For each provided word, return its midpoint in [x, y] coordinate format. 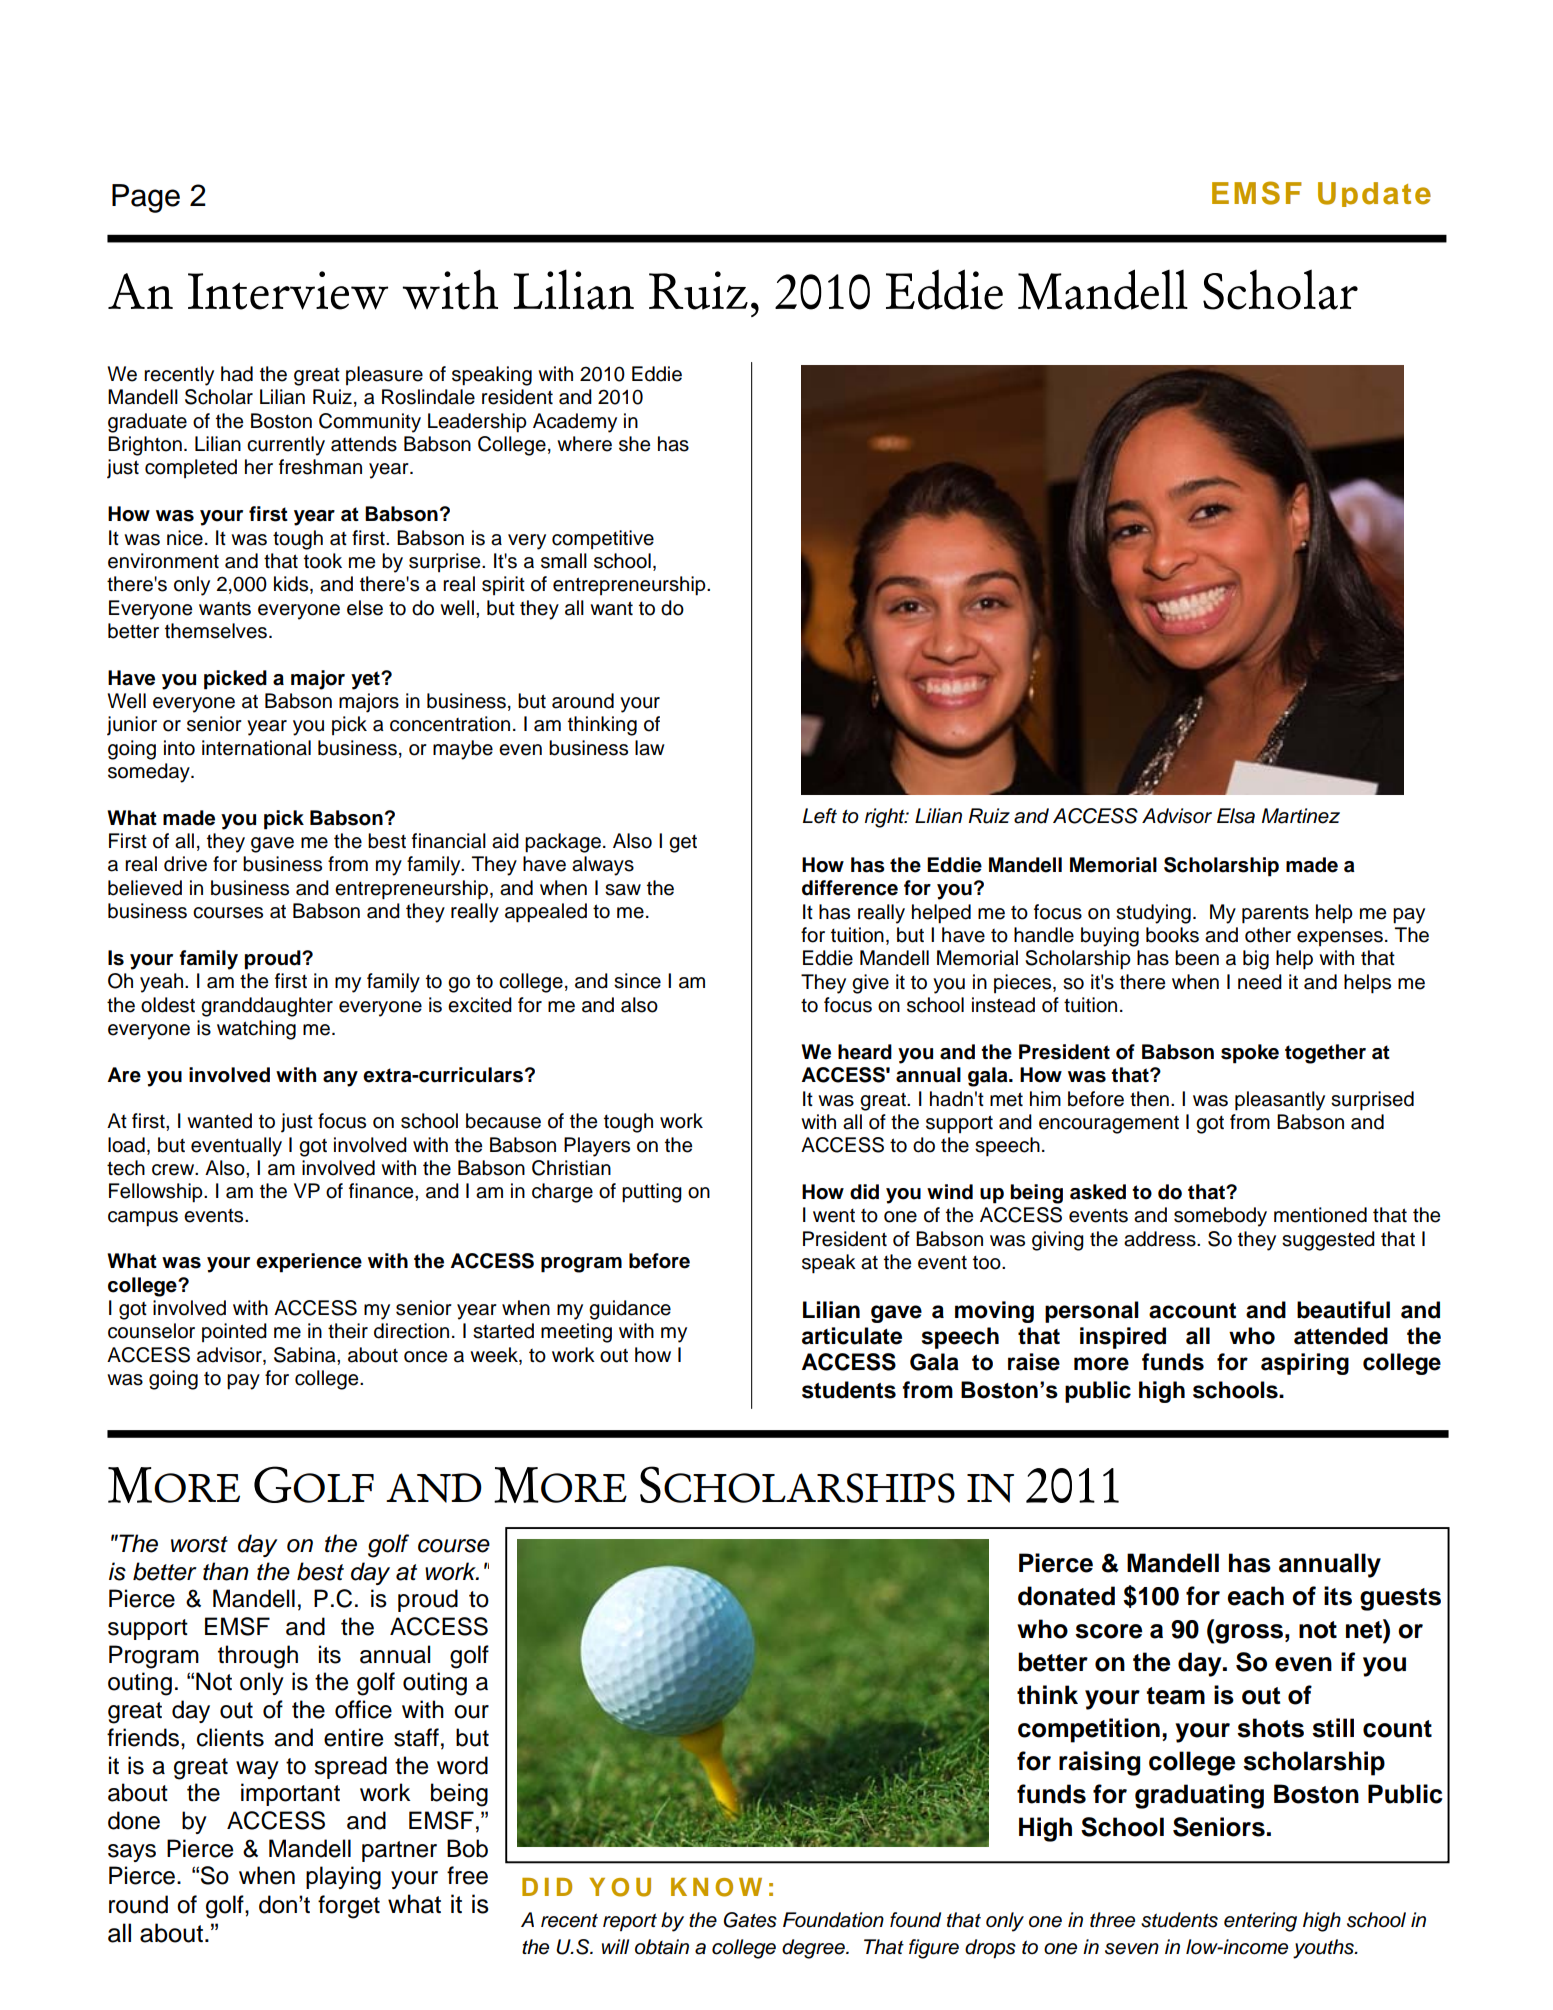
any [340, 1079]
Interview [288, 290]
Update [1374, 194]
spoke [1250, 1054]
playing [343, 1878]
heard [865, 1052]
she [634, 444]
